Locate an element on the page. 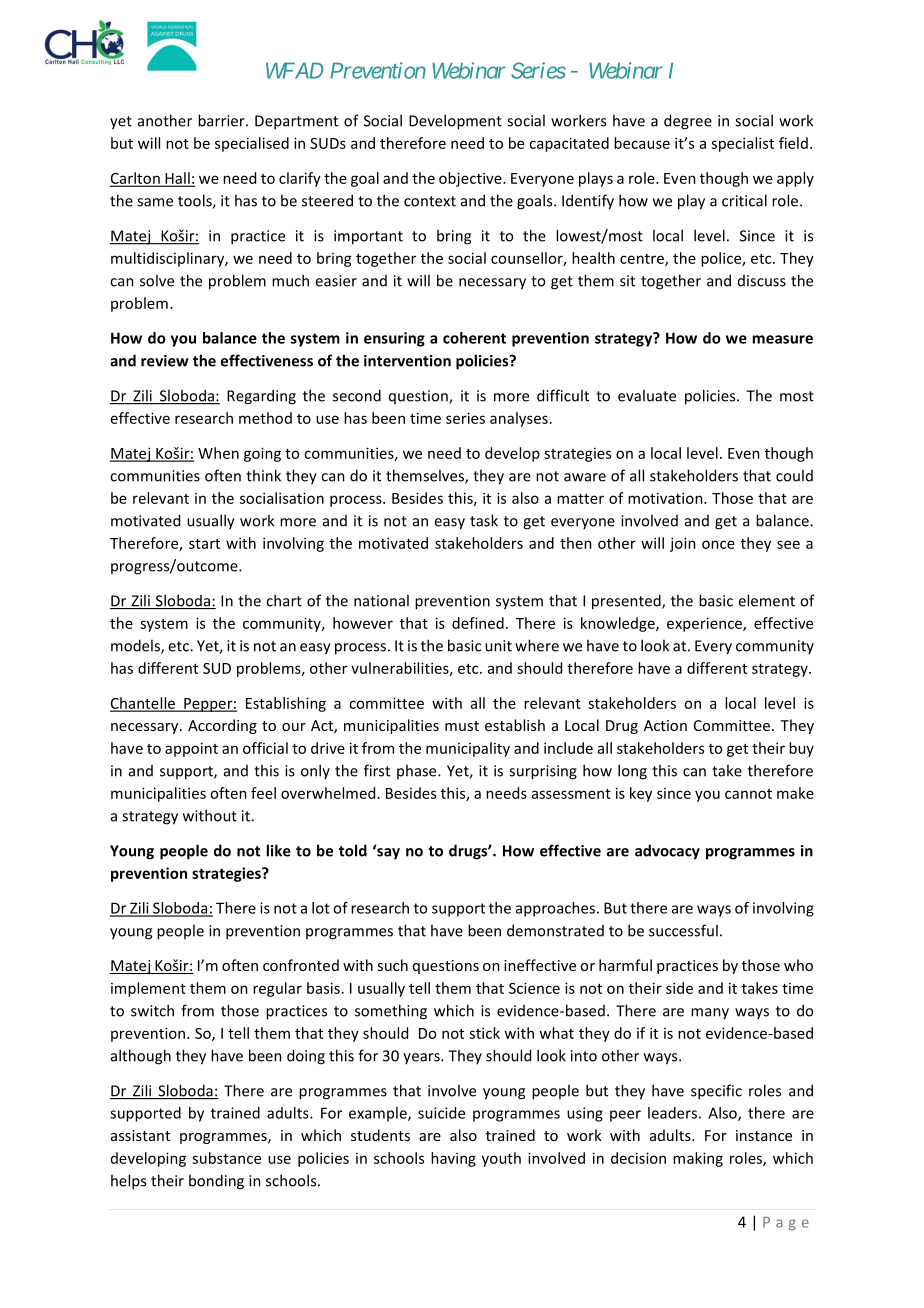 The height and width of the page is (1308, 924). specialised is located at coordinates (252, 144).
